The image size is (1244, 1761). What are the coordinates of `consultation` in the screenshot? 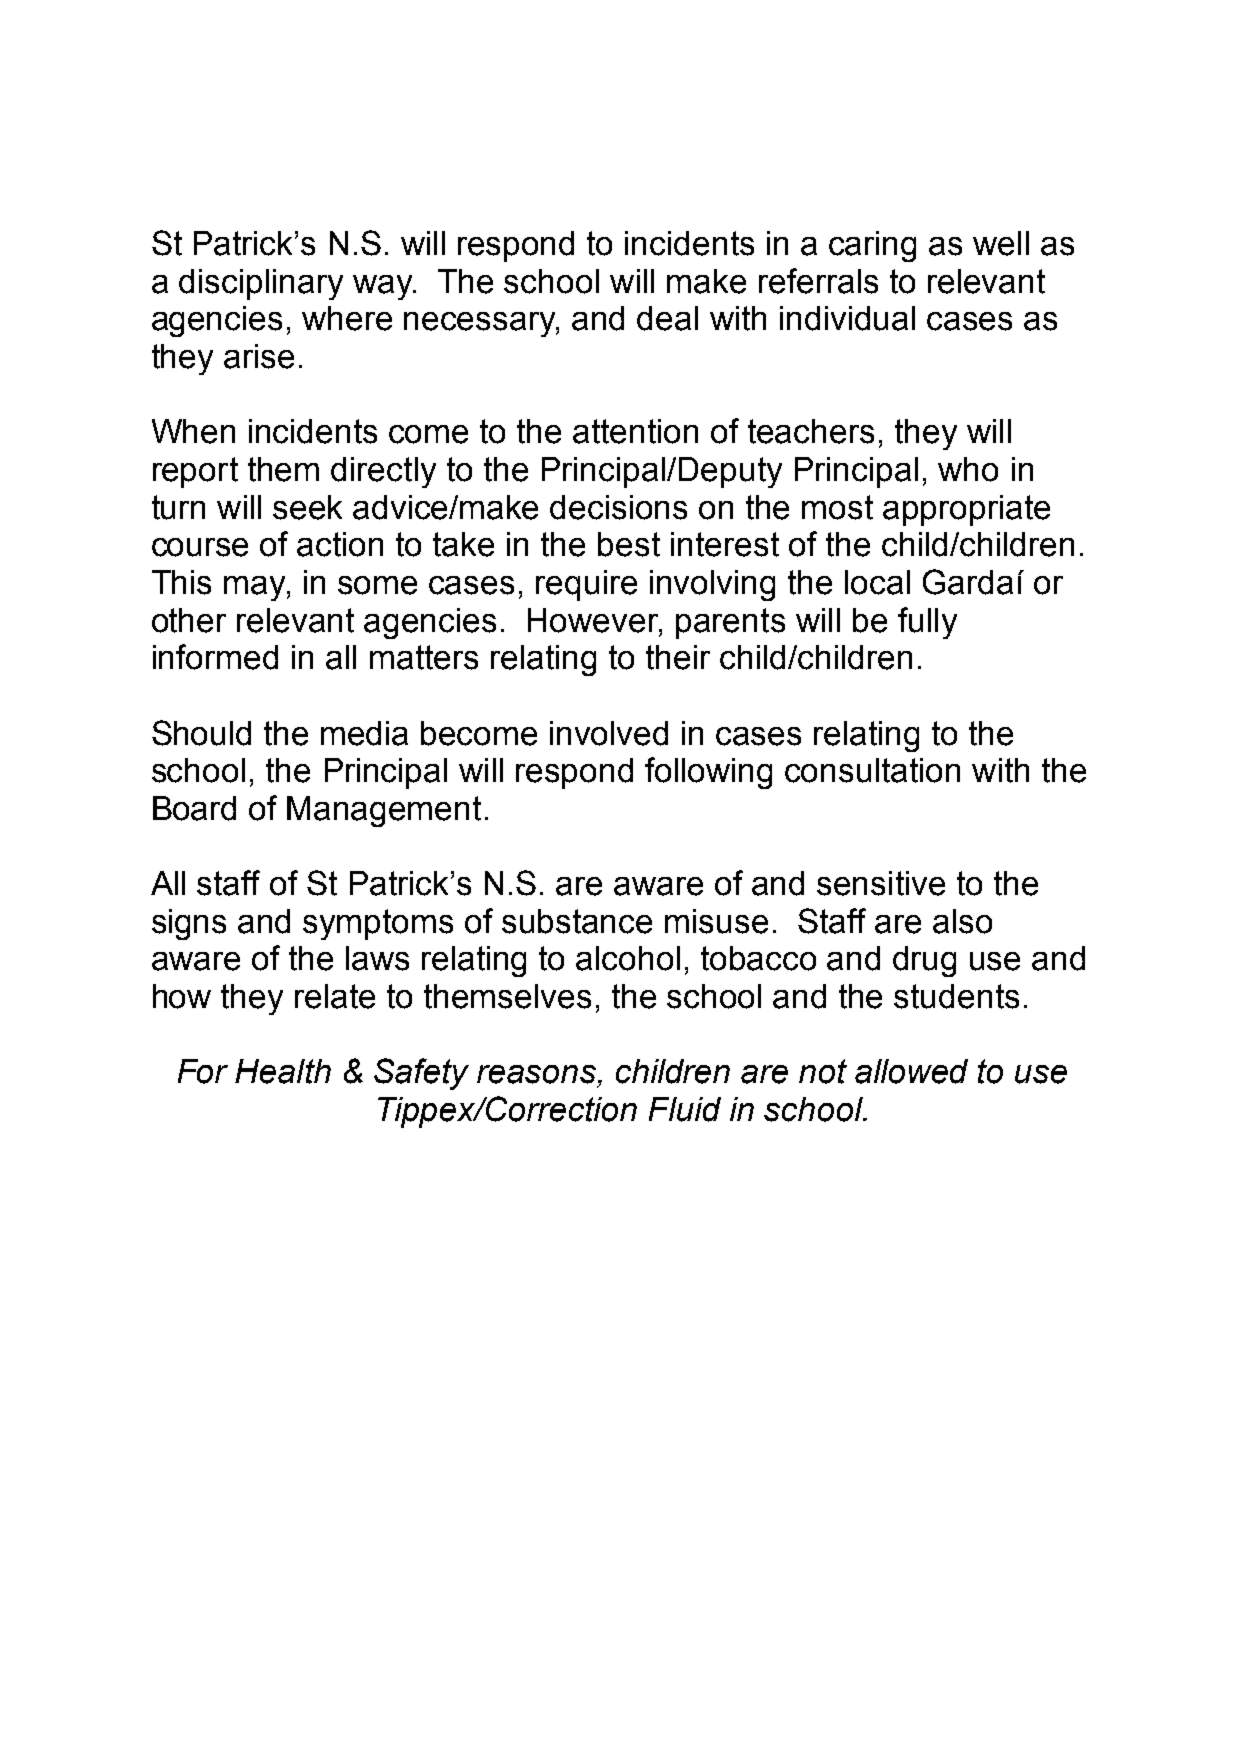 It's located at (872, 770).
